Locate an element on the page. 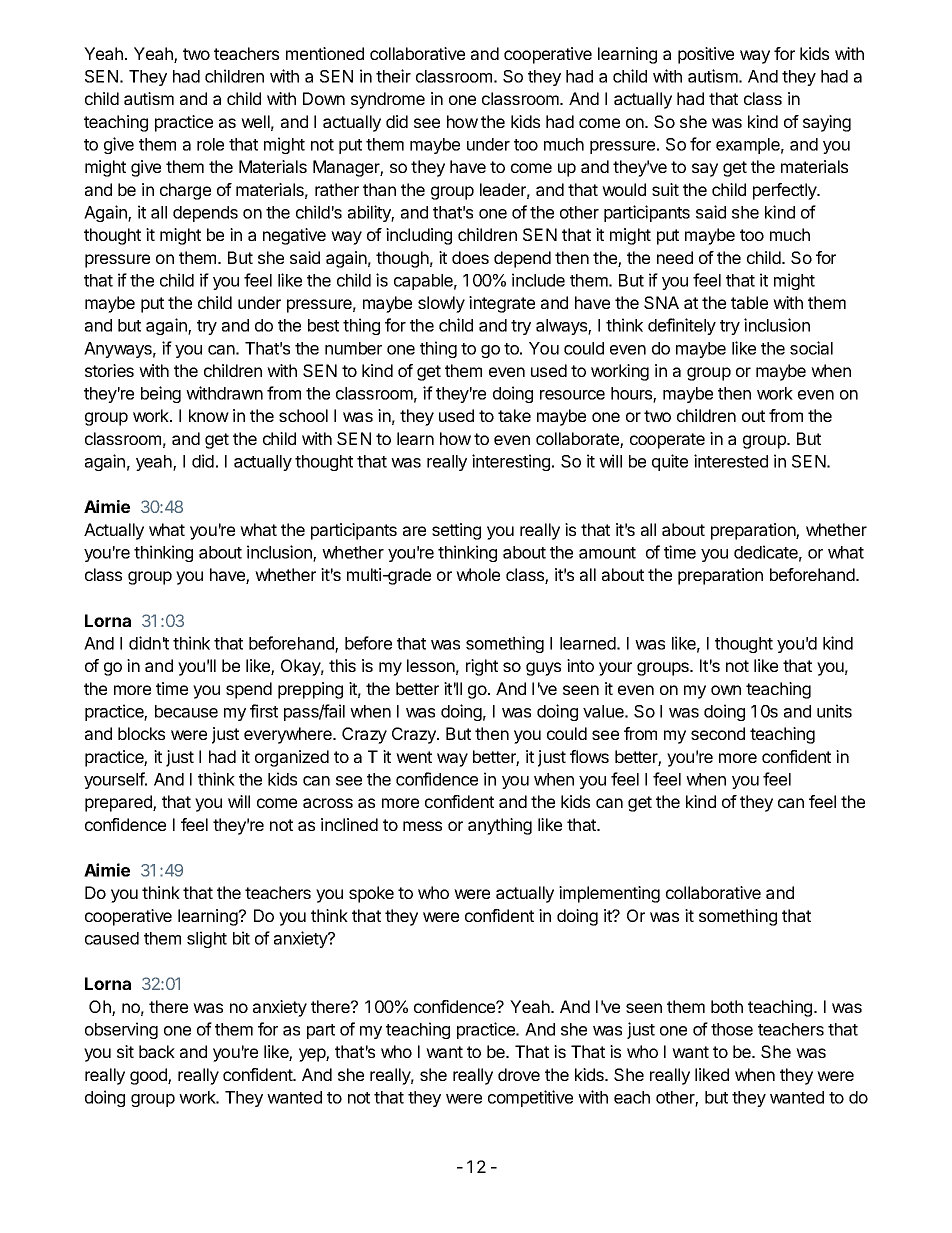 The height and width of the document is (1233, 952). integrate is located at coordinates (502, 304).
